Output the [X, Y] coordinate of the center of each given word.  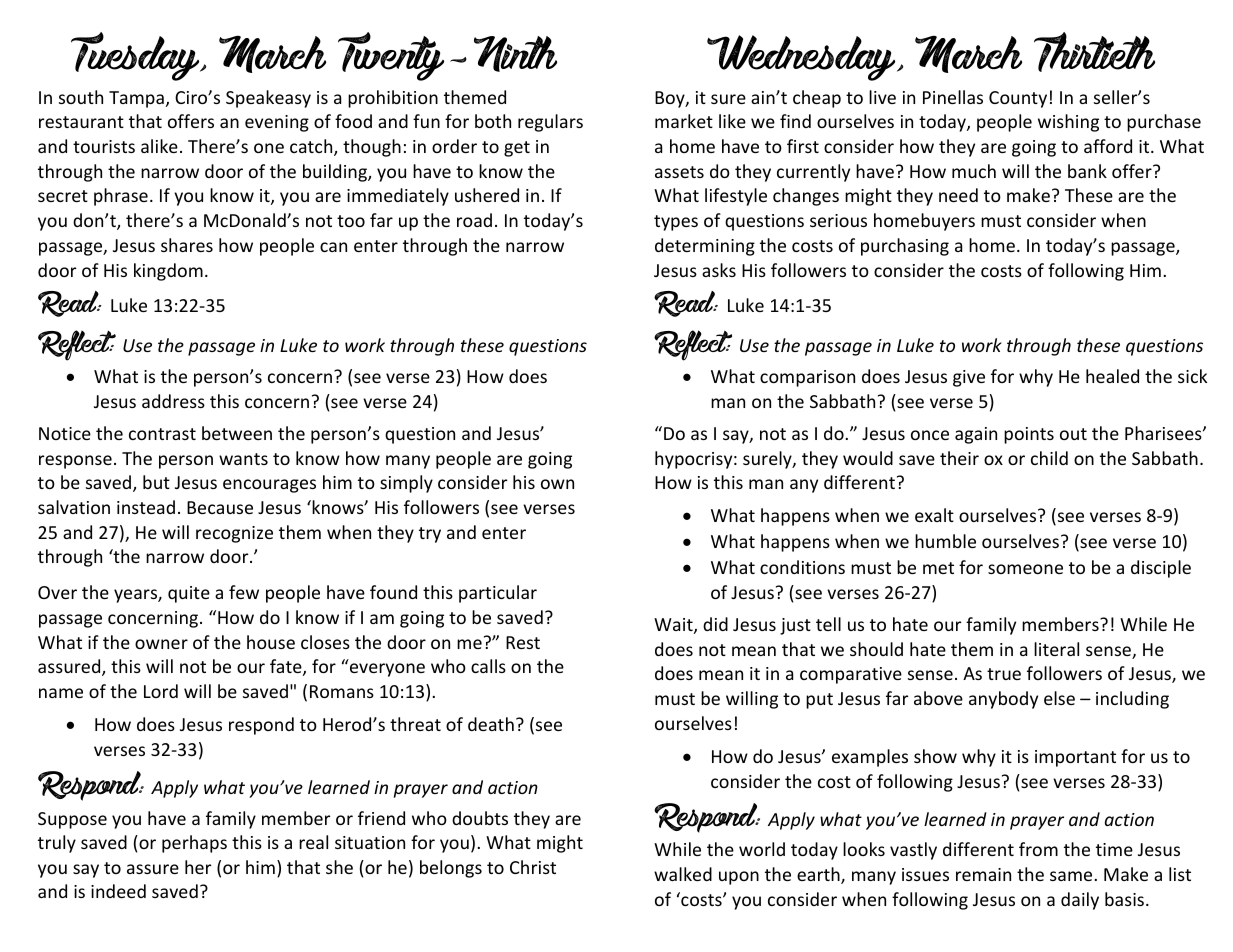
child [1049, 458]
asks [719, 270]
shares [187, 245]
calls [488, 666]
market [684, 121]
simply [406, 484]
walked [683, 874]
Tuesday [136, 56]
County [1018, 99]
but [156, 482]
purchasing [905, 247]
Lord [161, 691]
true [1004, 674]
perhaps [194, 844]
